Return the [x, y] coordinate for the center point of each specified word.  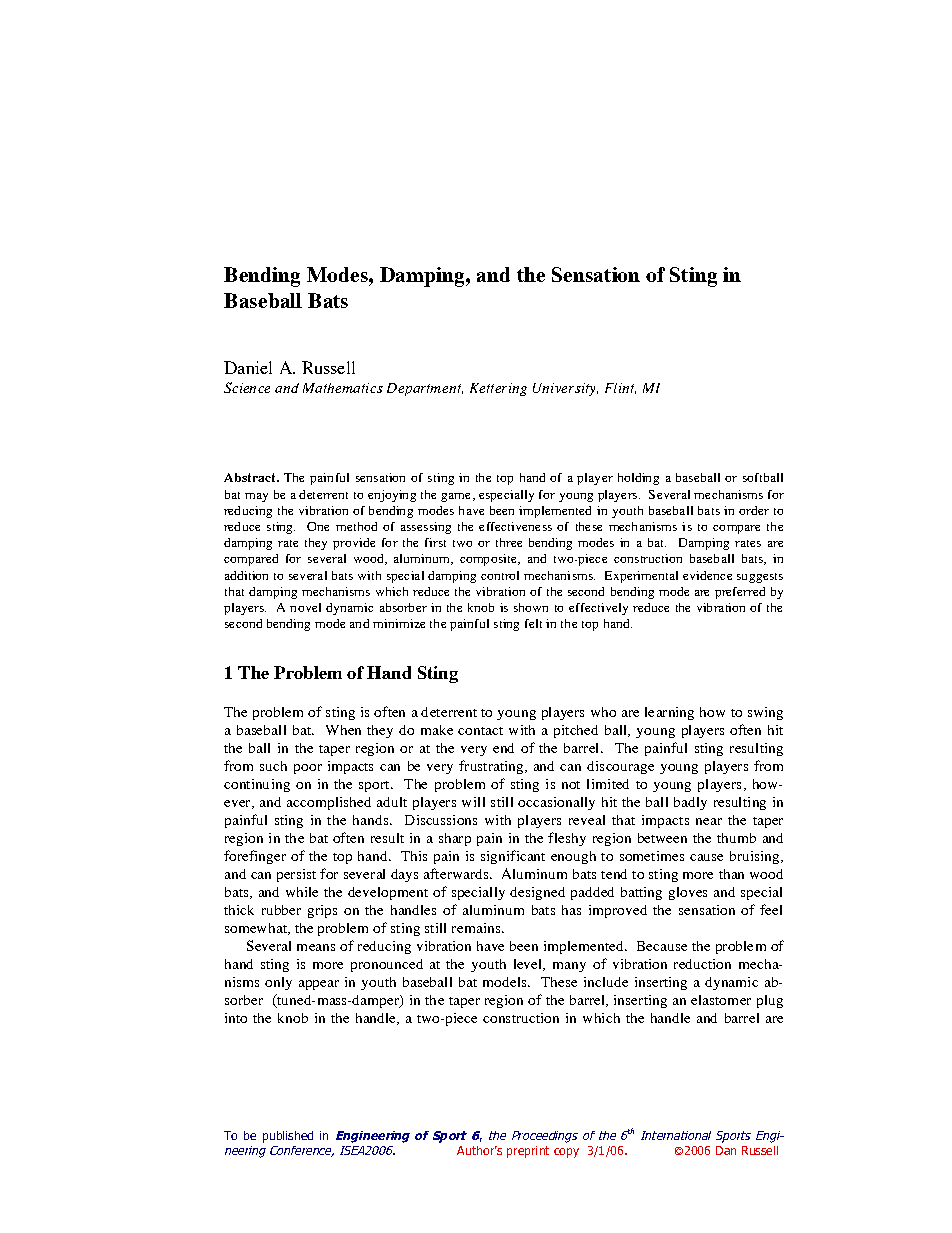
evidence [707, 575]
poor [308, 769]
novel [305, 607]
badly [690, 803]
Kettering [498, 389]
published [288, 1137]
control [500, 575]
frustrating [492, 767]
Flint [620, 388]
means [316, 947]
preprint [528, 1152]
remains [476, 928]
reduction [702, 964]
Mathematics [343, 388]
